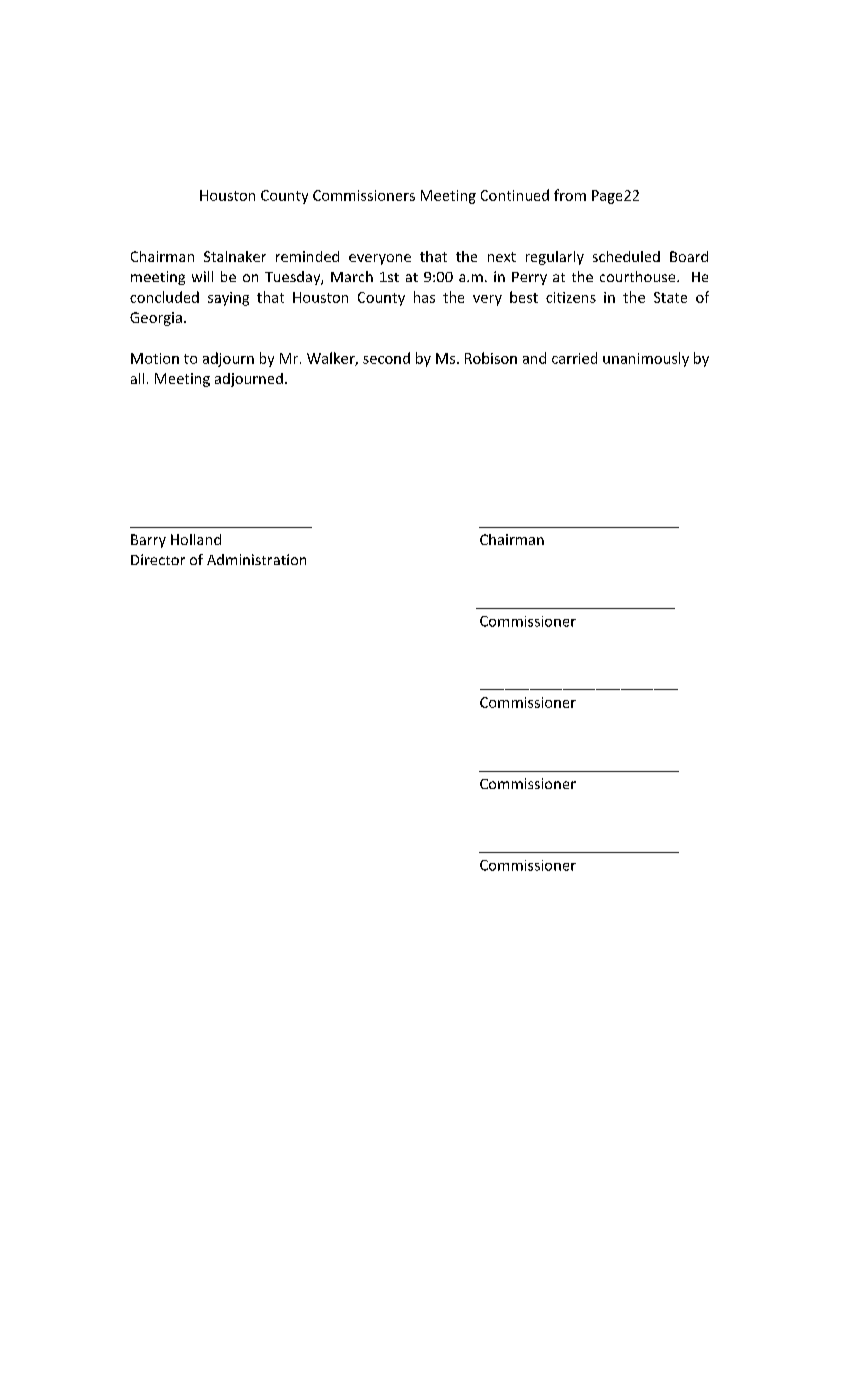 This document has width=849, height=1400. Describe the element at coordinates (570, 195) in the document. I see `from` at that location.
